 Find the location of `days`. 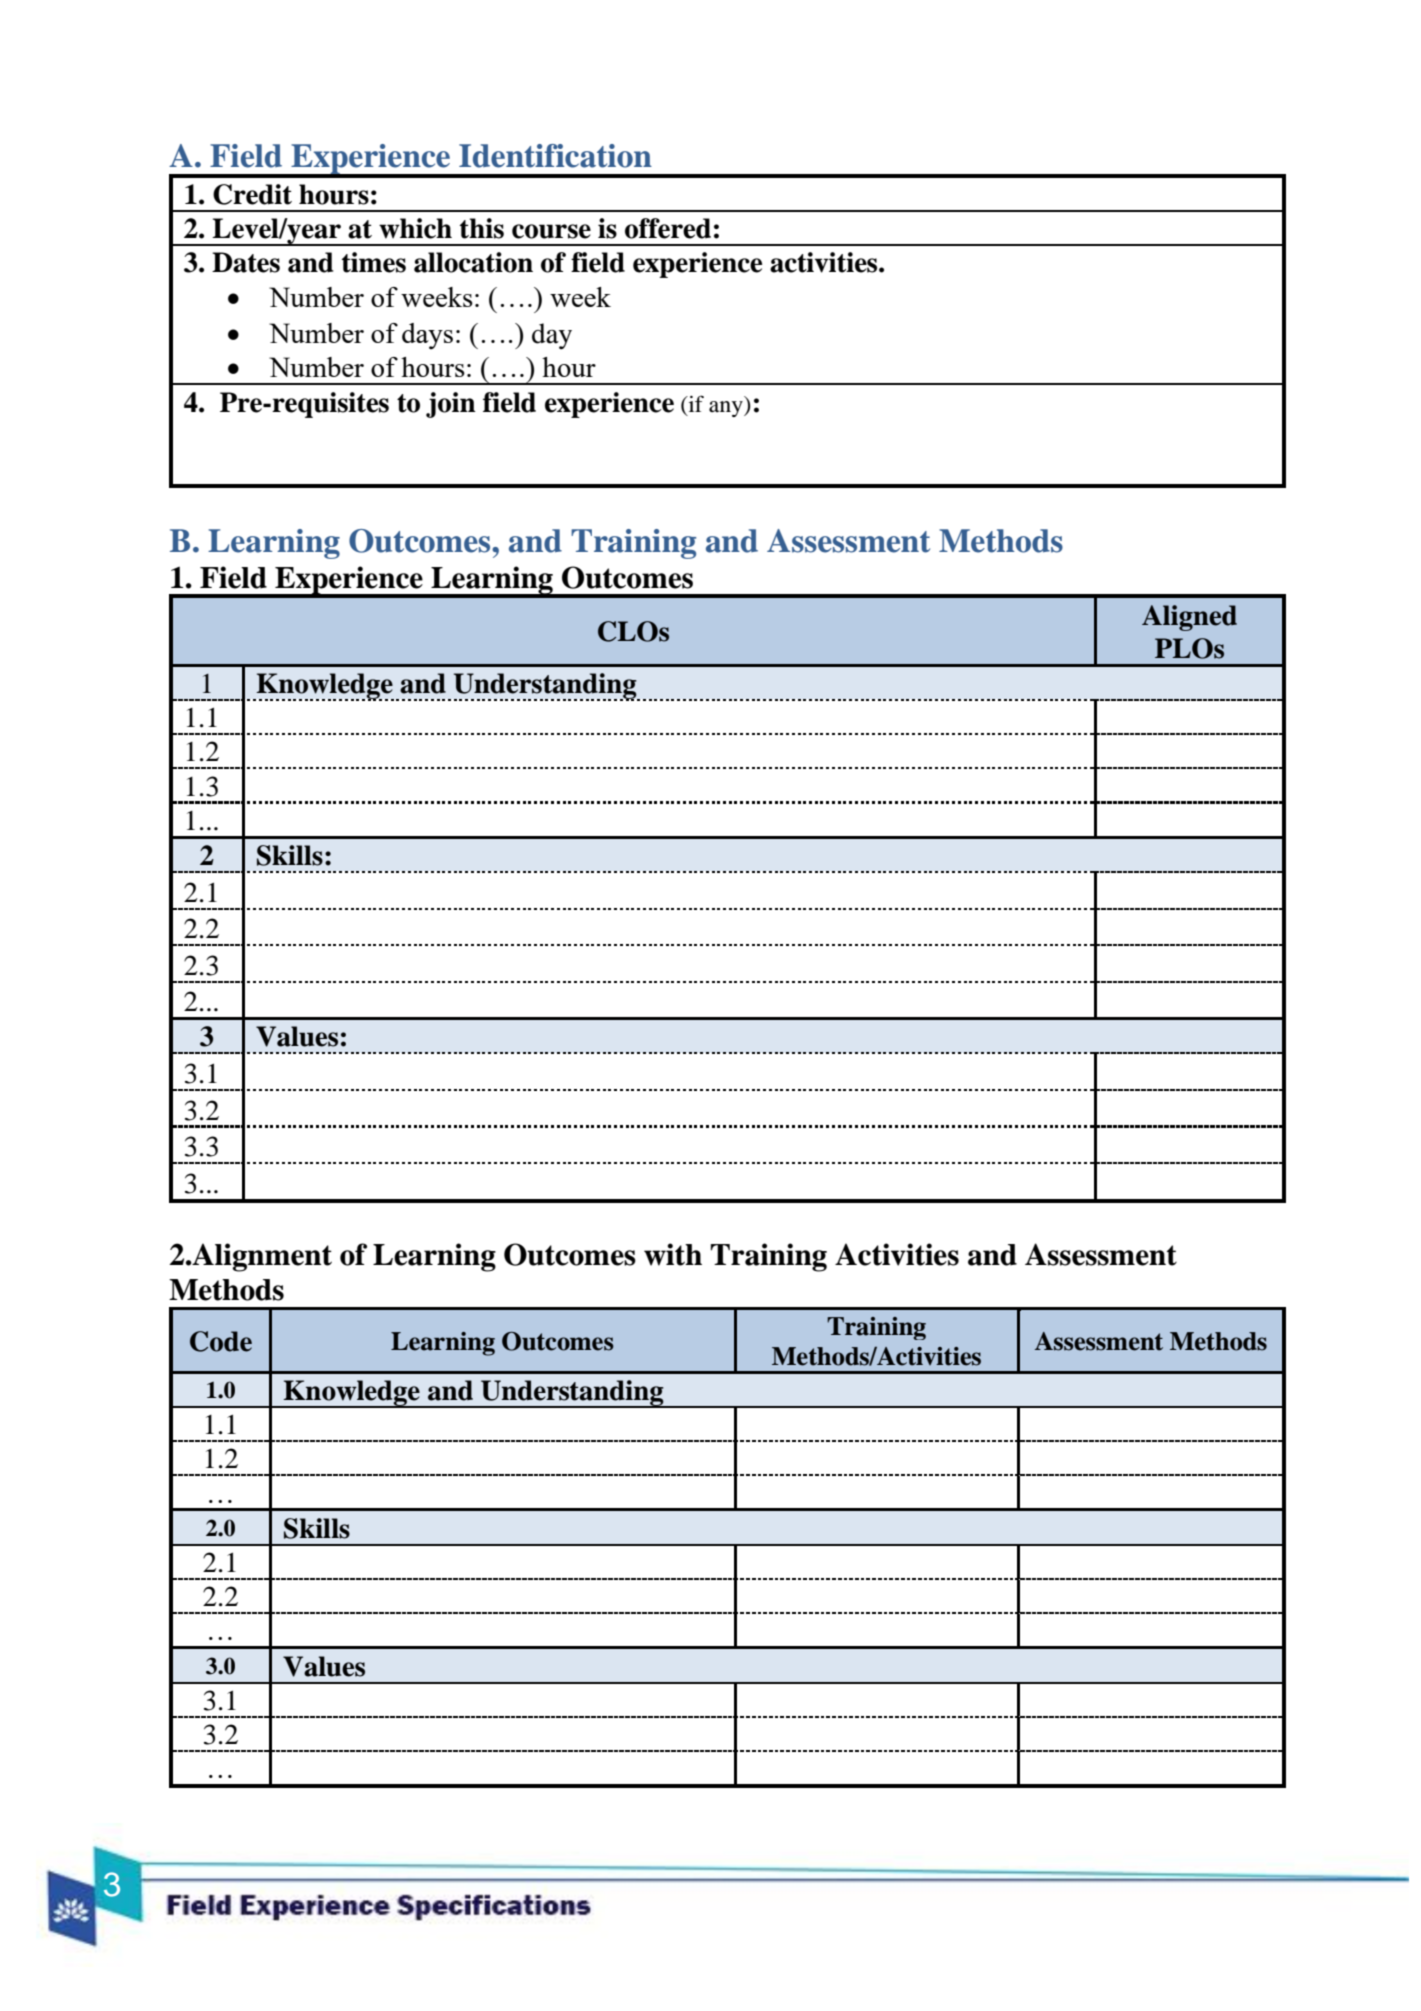

days is located at coordinates (427, 336).
